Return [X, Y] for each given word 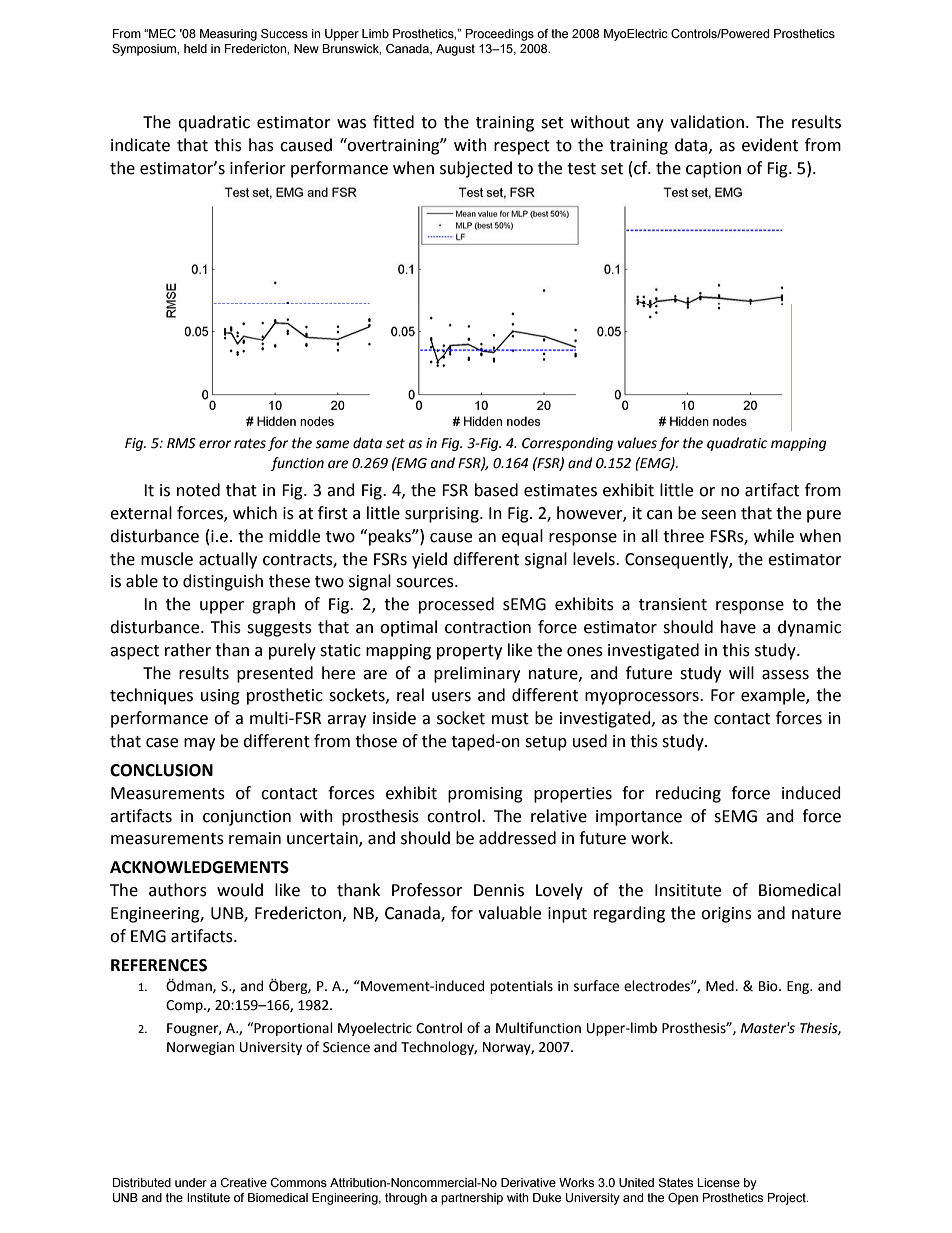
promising [485, 795]
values [637, 443]
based [496, 490]
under [191, 1182]
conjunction [247, 818]
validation [707, 122]
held [195, 48]
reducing [688, 794]
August [455, 50]
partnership [472, 1199]
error [215, 444]
